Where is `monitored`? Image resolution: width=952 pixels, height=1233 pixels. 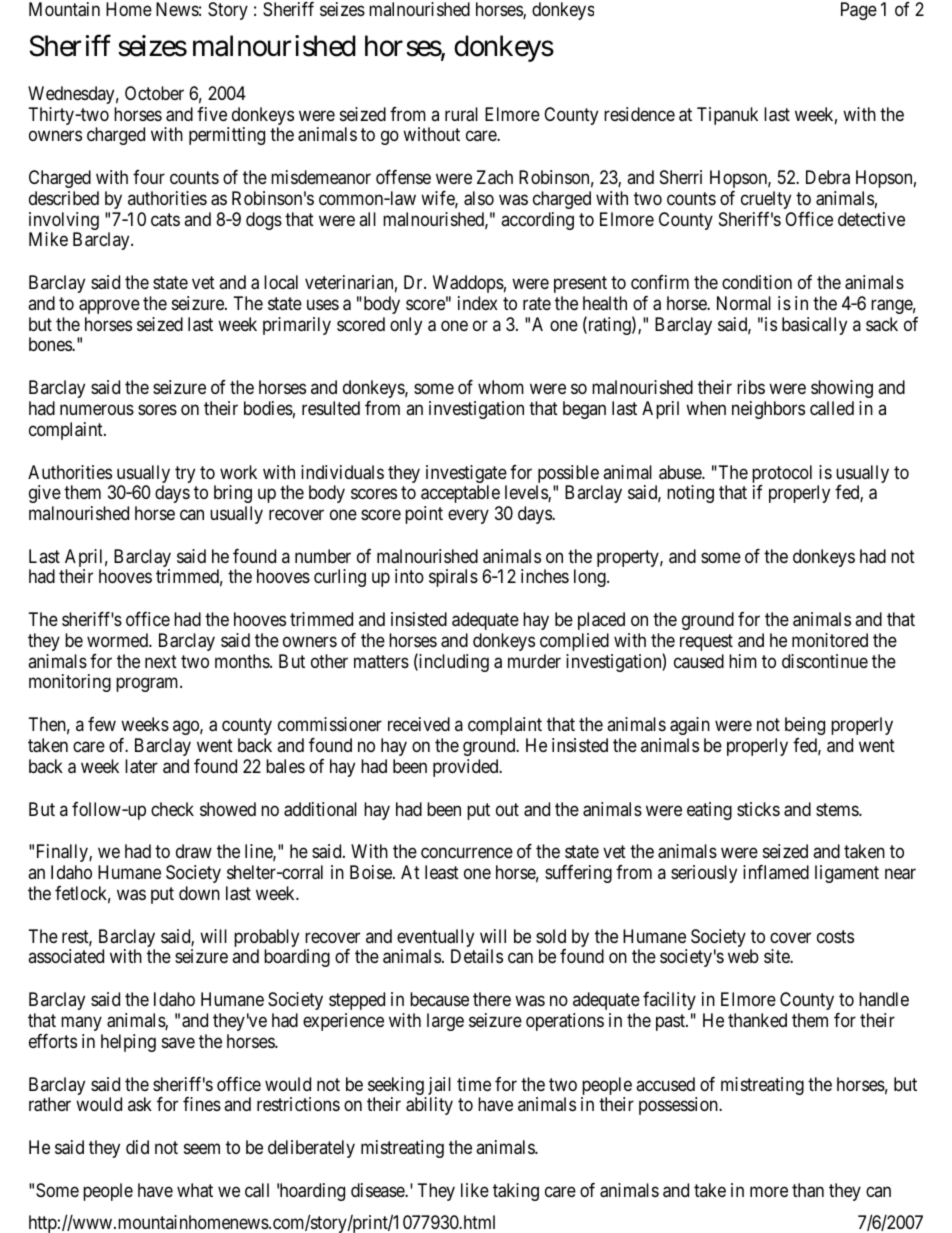
monitored is located at coordinates (830, 640).
